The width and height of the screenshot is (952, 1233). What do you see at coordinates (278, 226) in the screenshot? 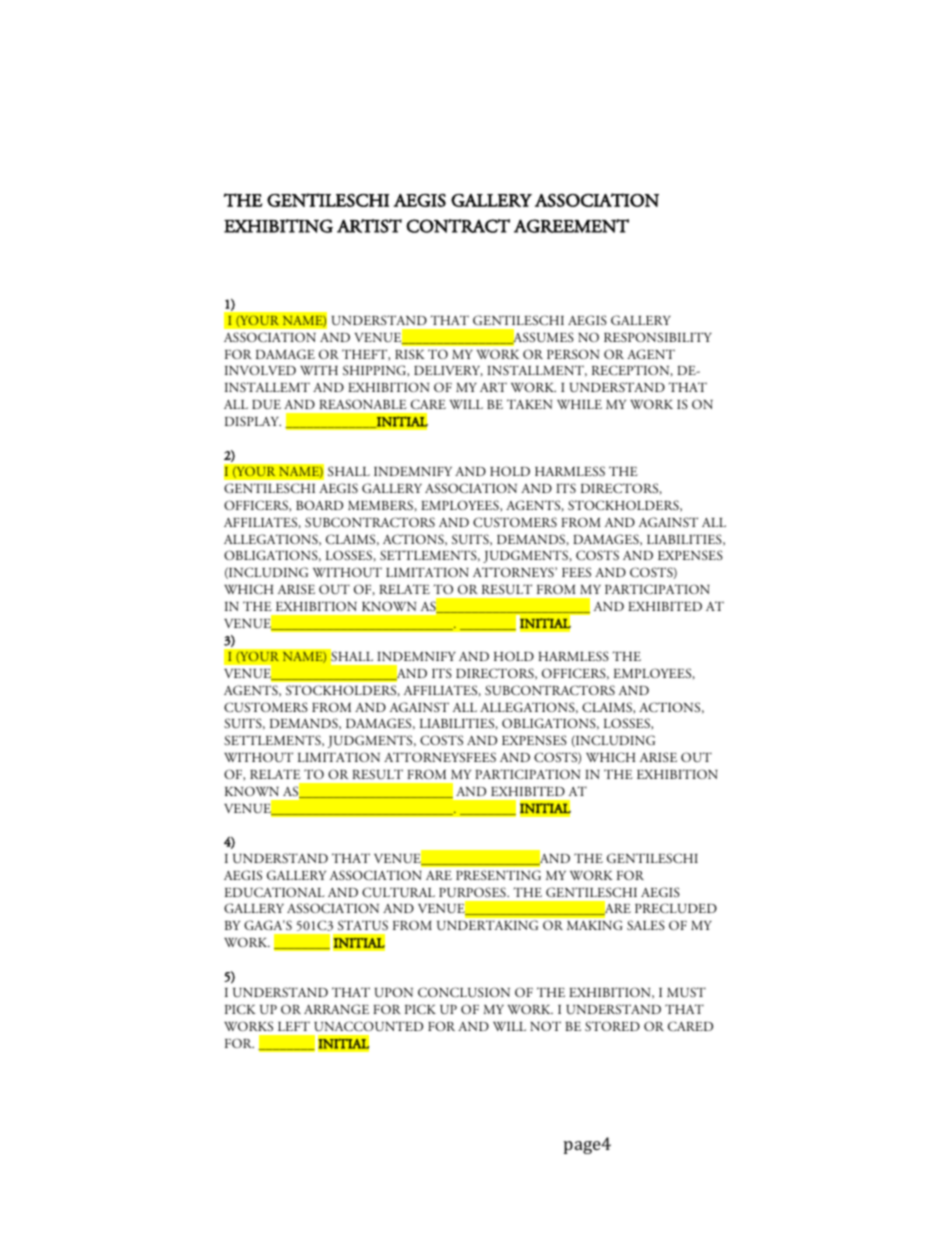
I see `EXHIBITING` at bounding box center [278, 226].
